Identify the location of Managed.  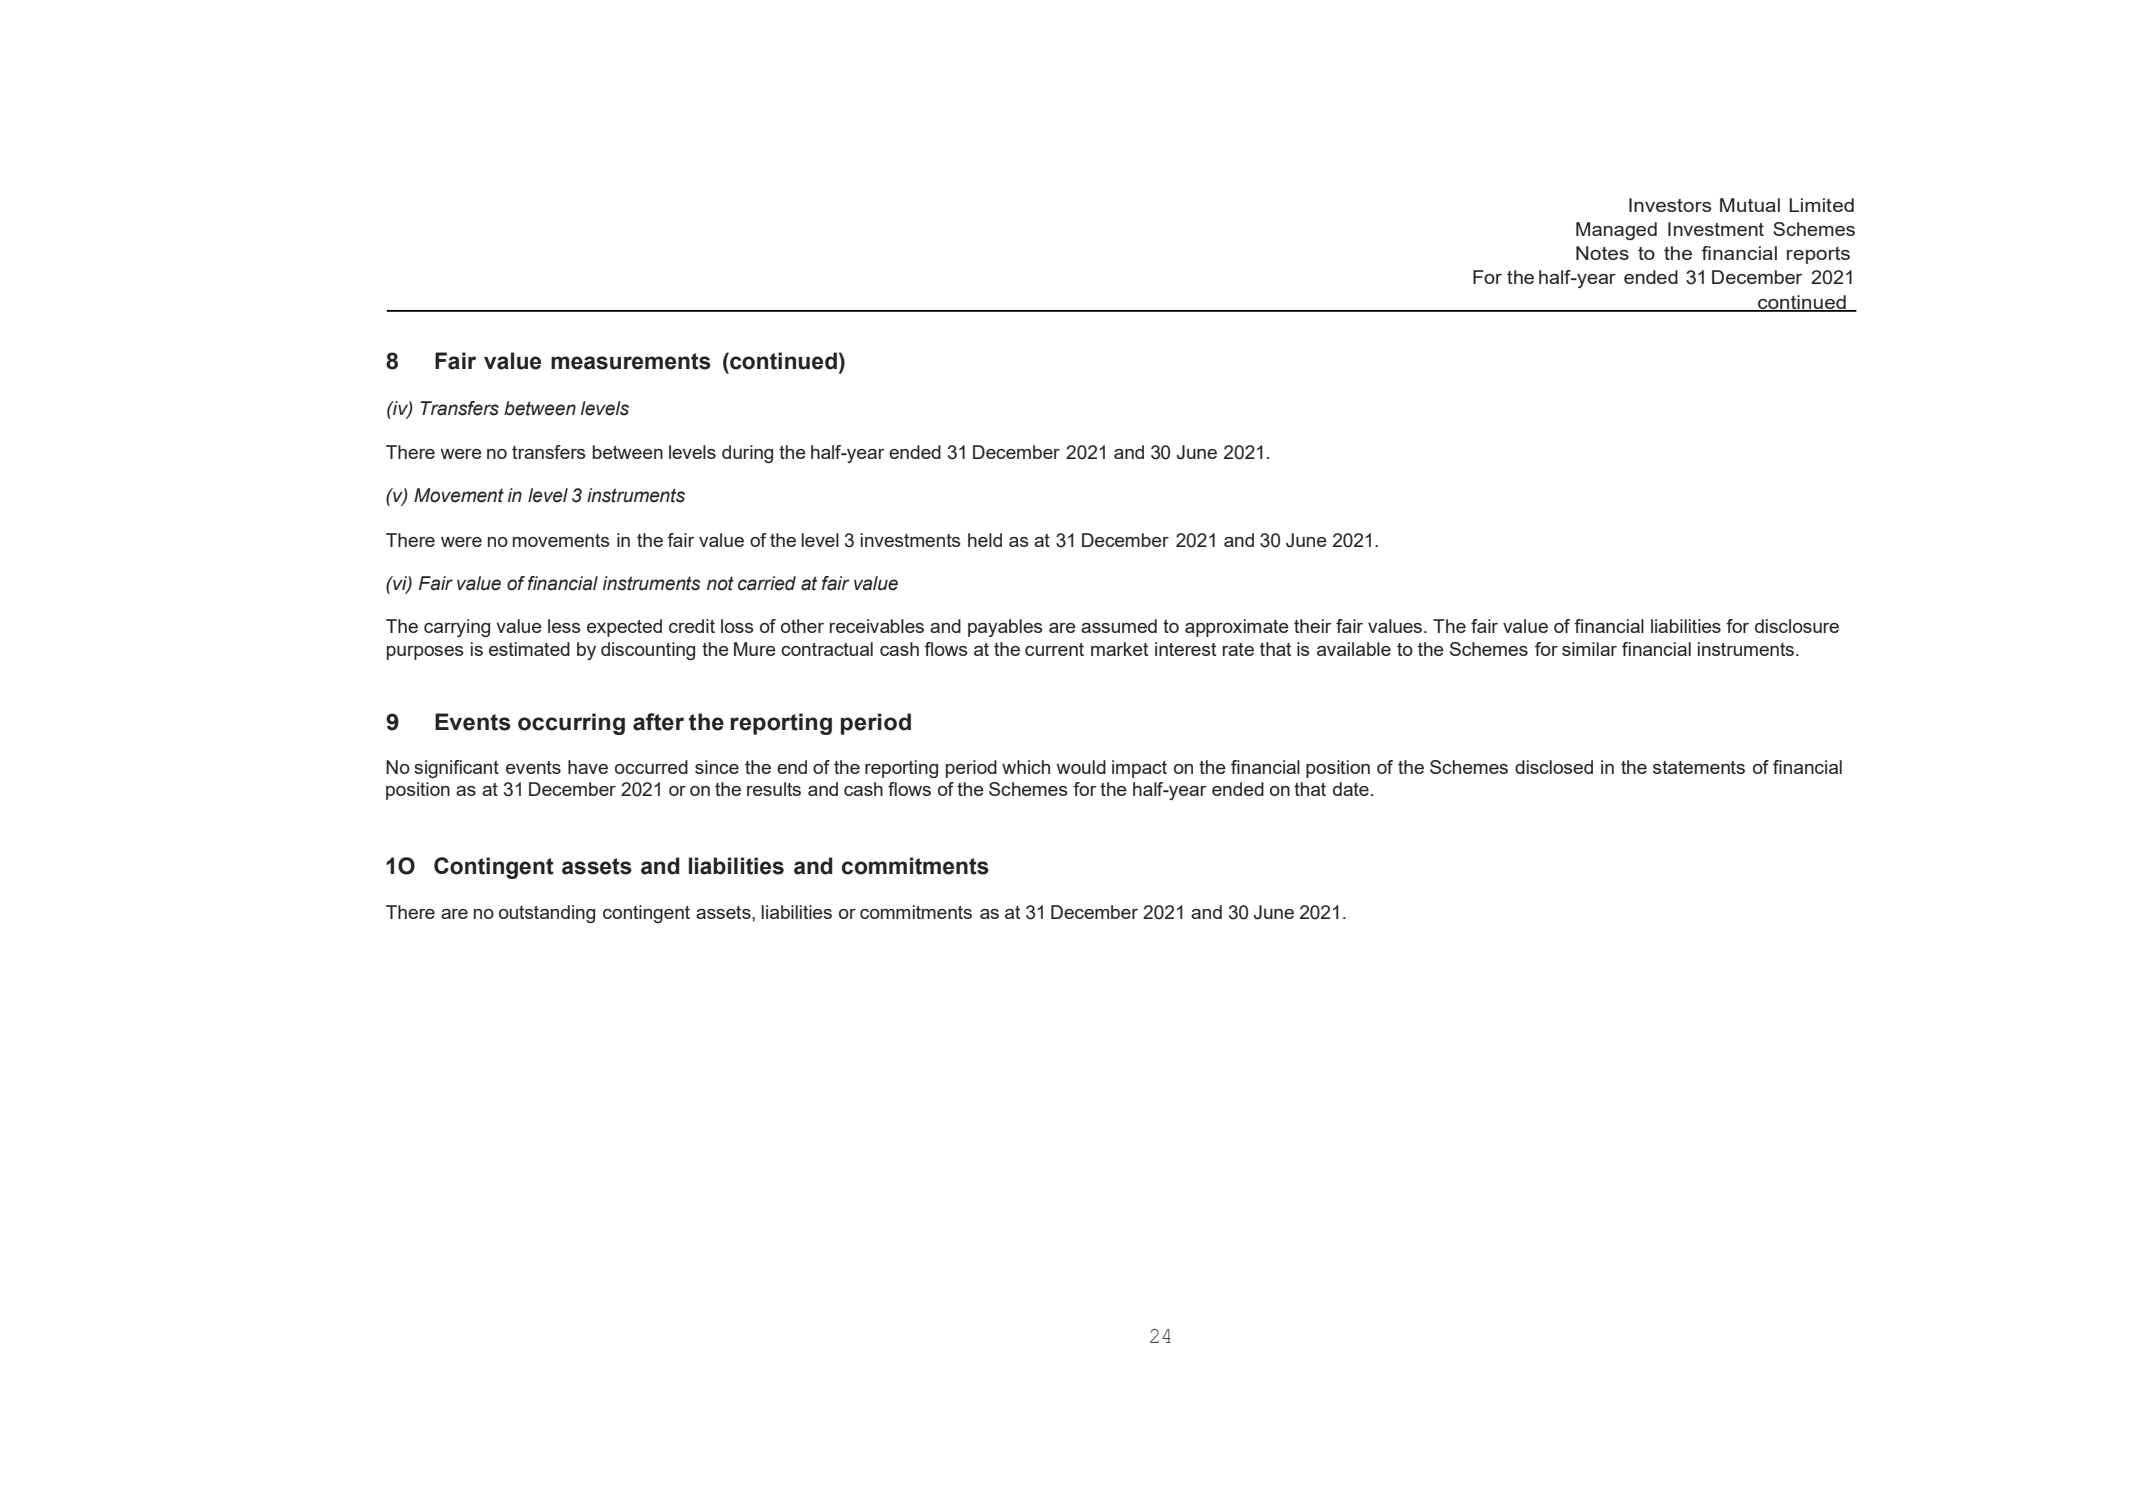
(1616, 231).
